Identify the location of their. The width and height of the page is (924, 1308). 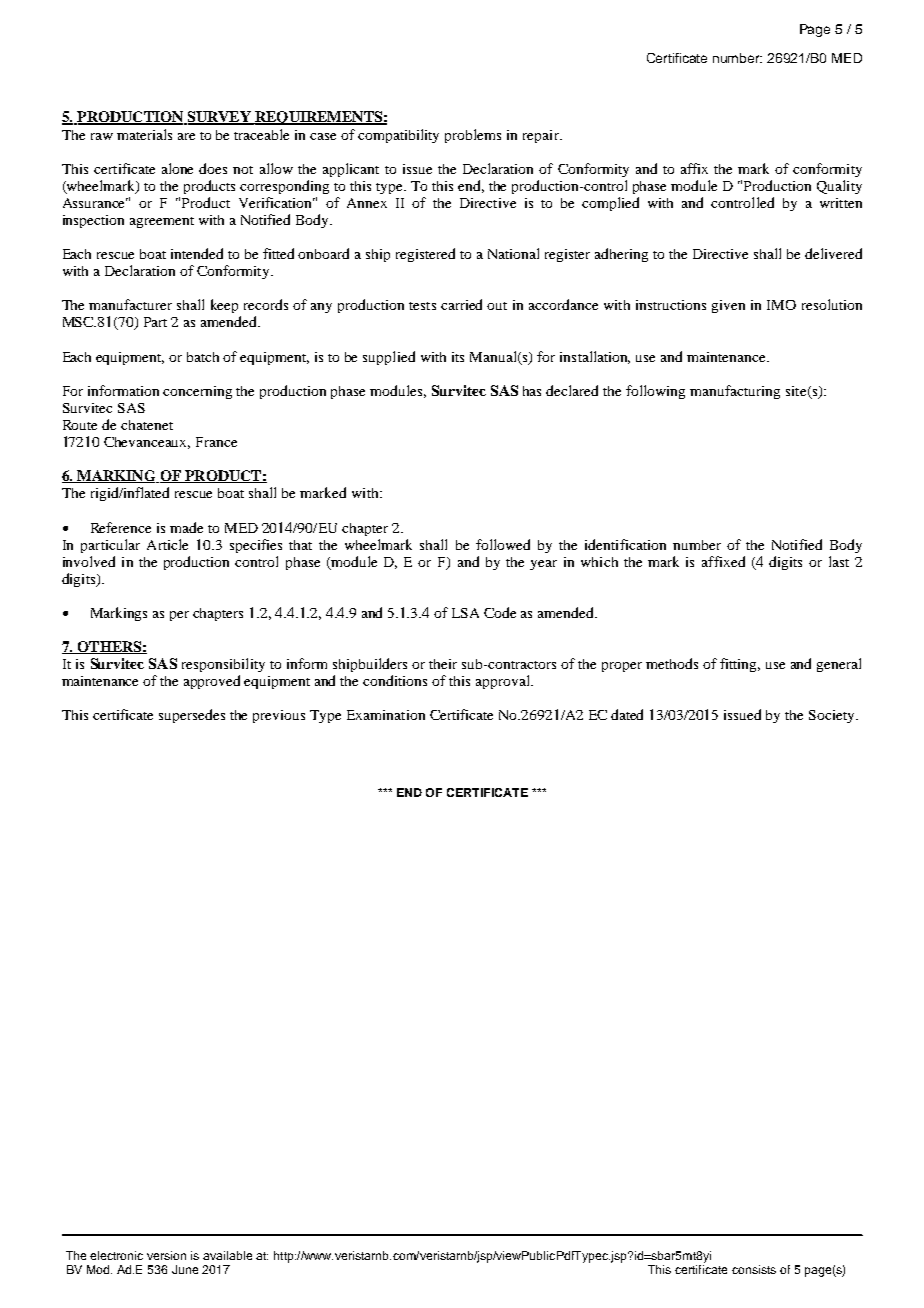
(443, 664).
